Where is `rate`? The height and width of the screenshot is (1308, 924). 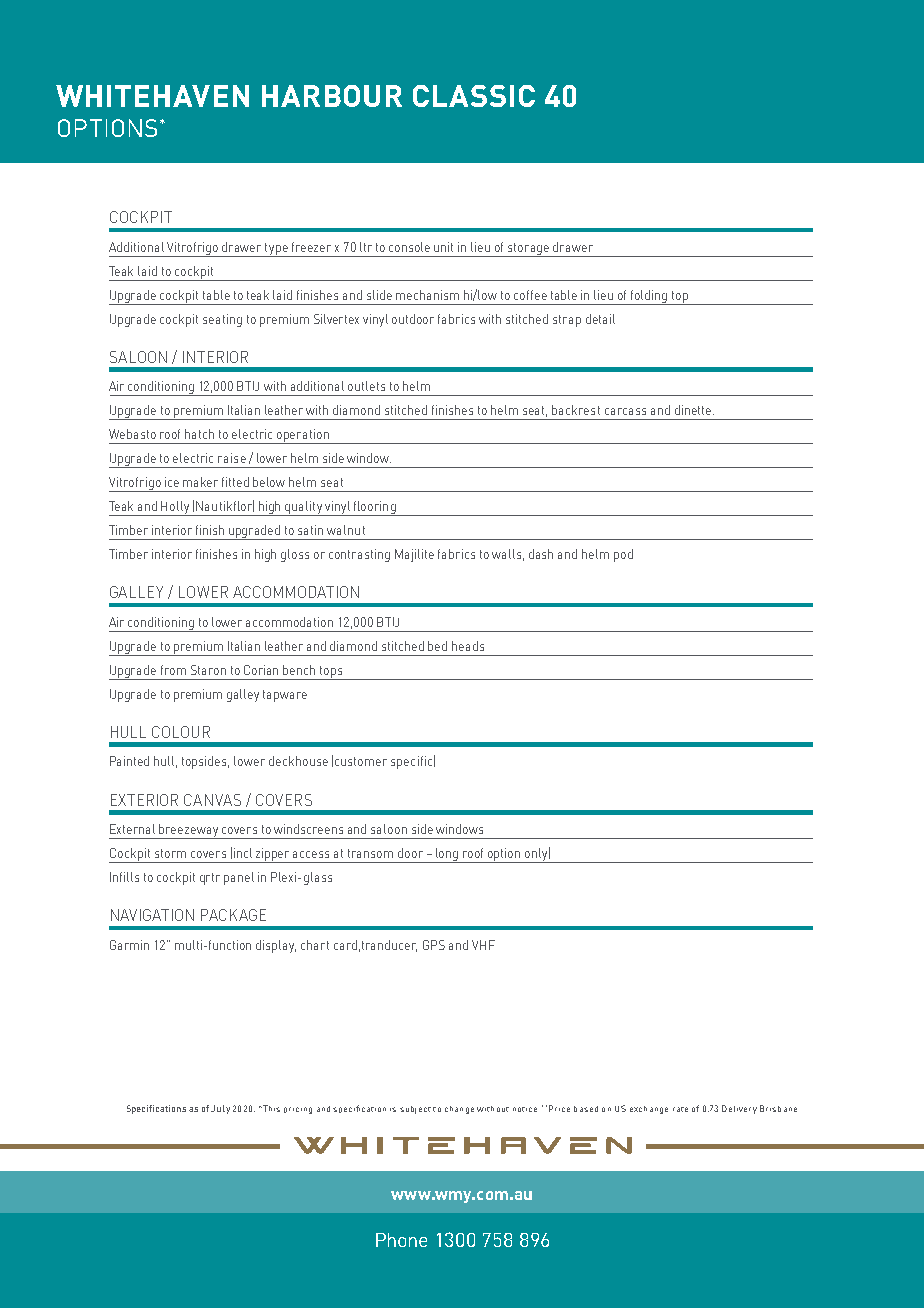 rate is located at coordinates (680, 1109).
